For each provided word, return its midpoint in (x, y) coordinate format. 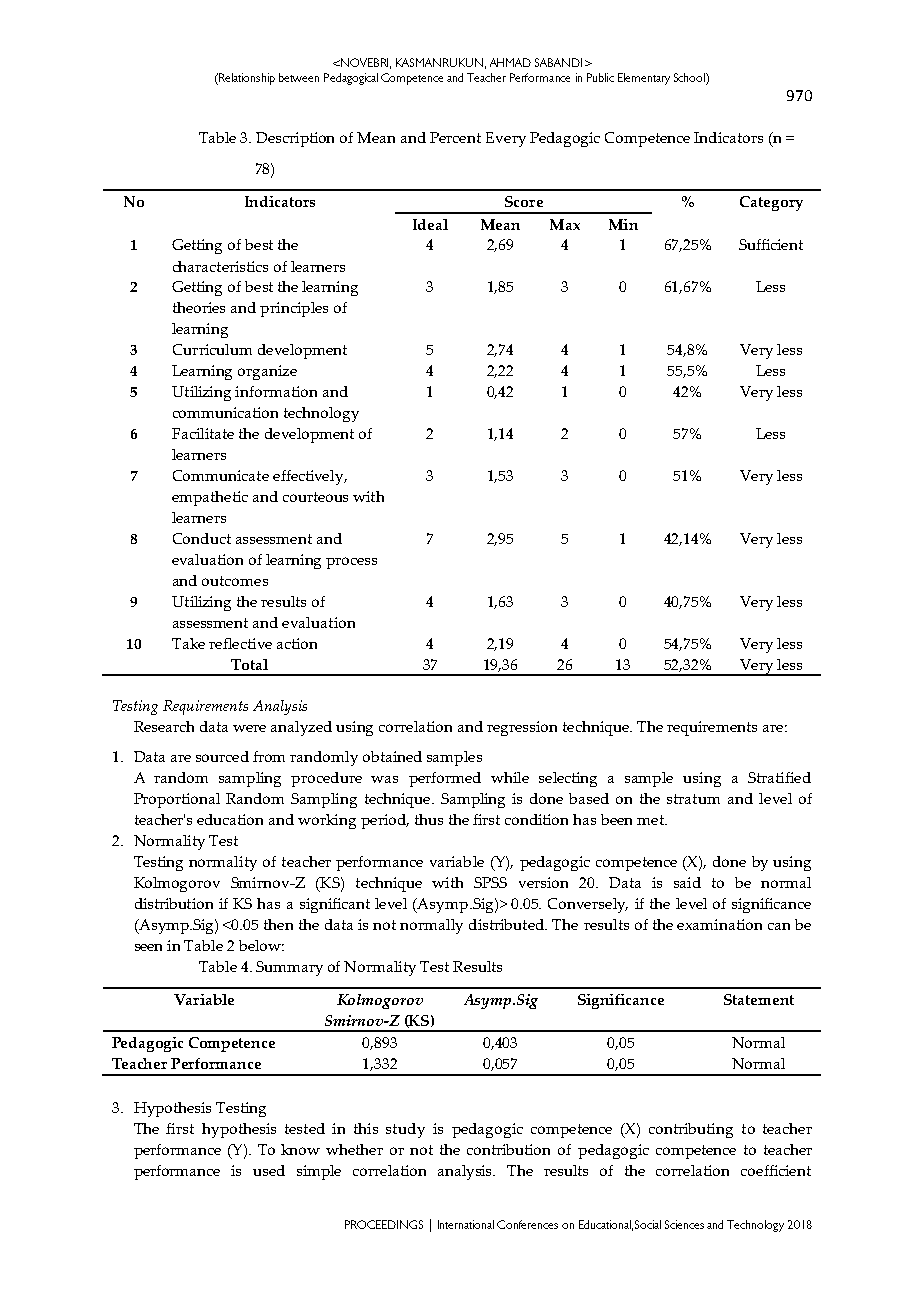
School (690, 77)
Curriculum (212, 349)
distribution (174, 903)
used (269, 1170)
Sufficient (771, 244)
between (299, 77)
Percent (455, 137)
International (466, 1224)
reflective (240, 643)
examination (719, 924)
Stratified (779, 777)
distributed (507, 924)
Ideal (430, 224)
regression (522, 728)
